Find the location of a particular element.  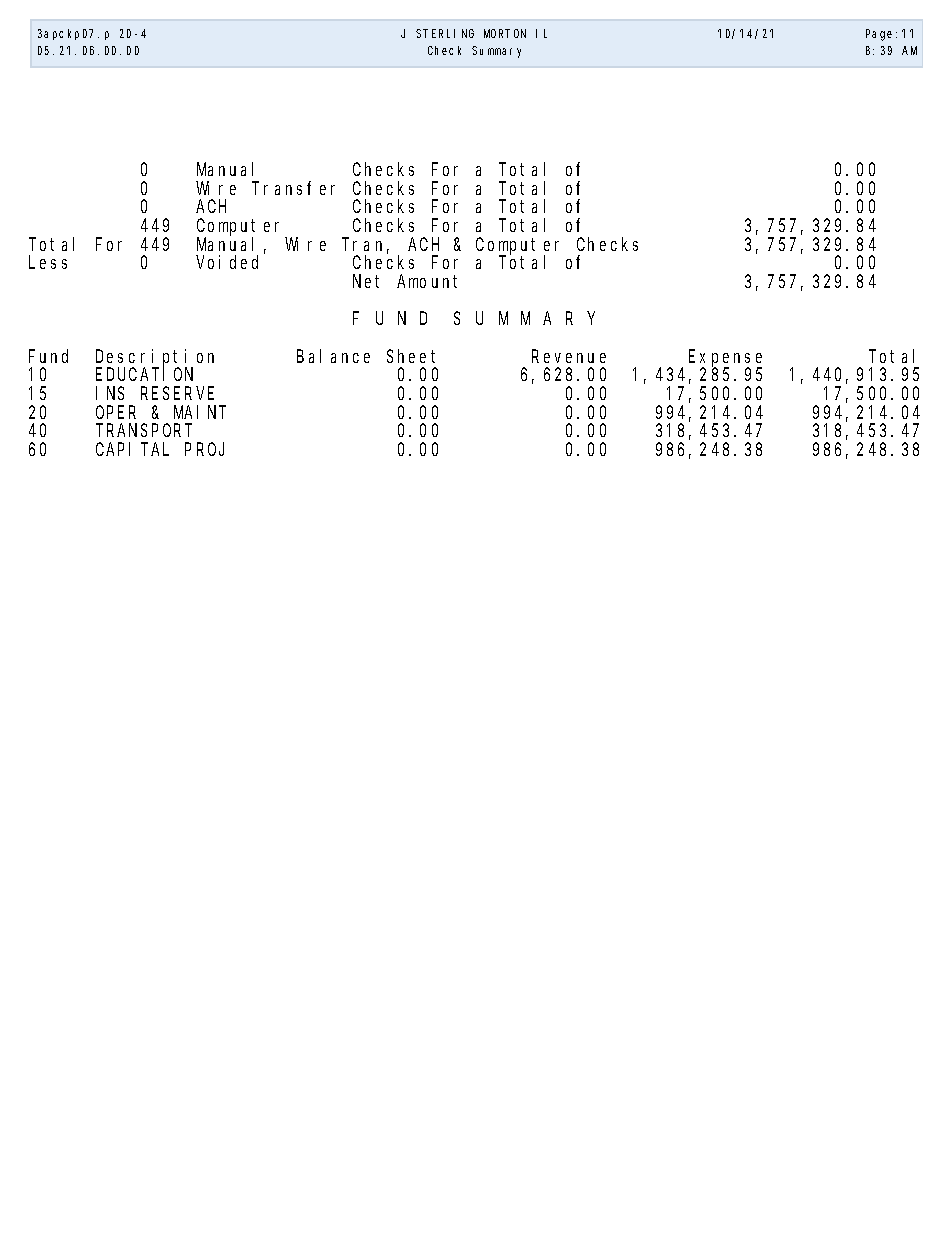

MAINT is located at coordinates (200, 412).
